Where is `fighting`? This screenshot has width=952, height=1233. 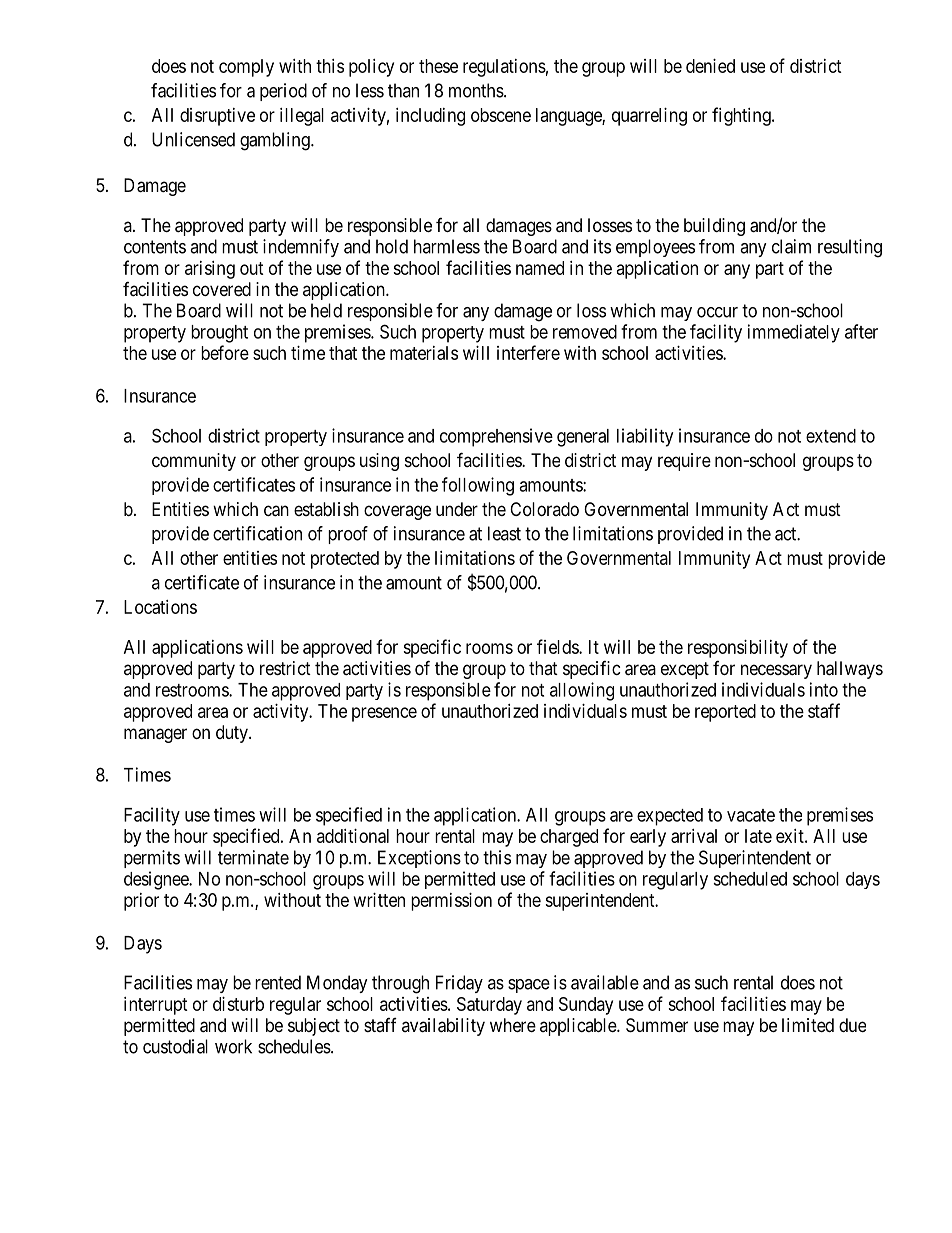
fighting is located at coordinates (742, 116).
